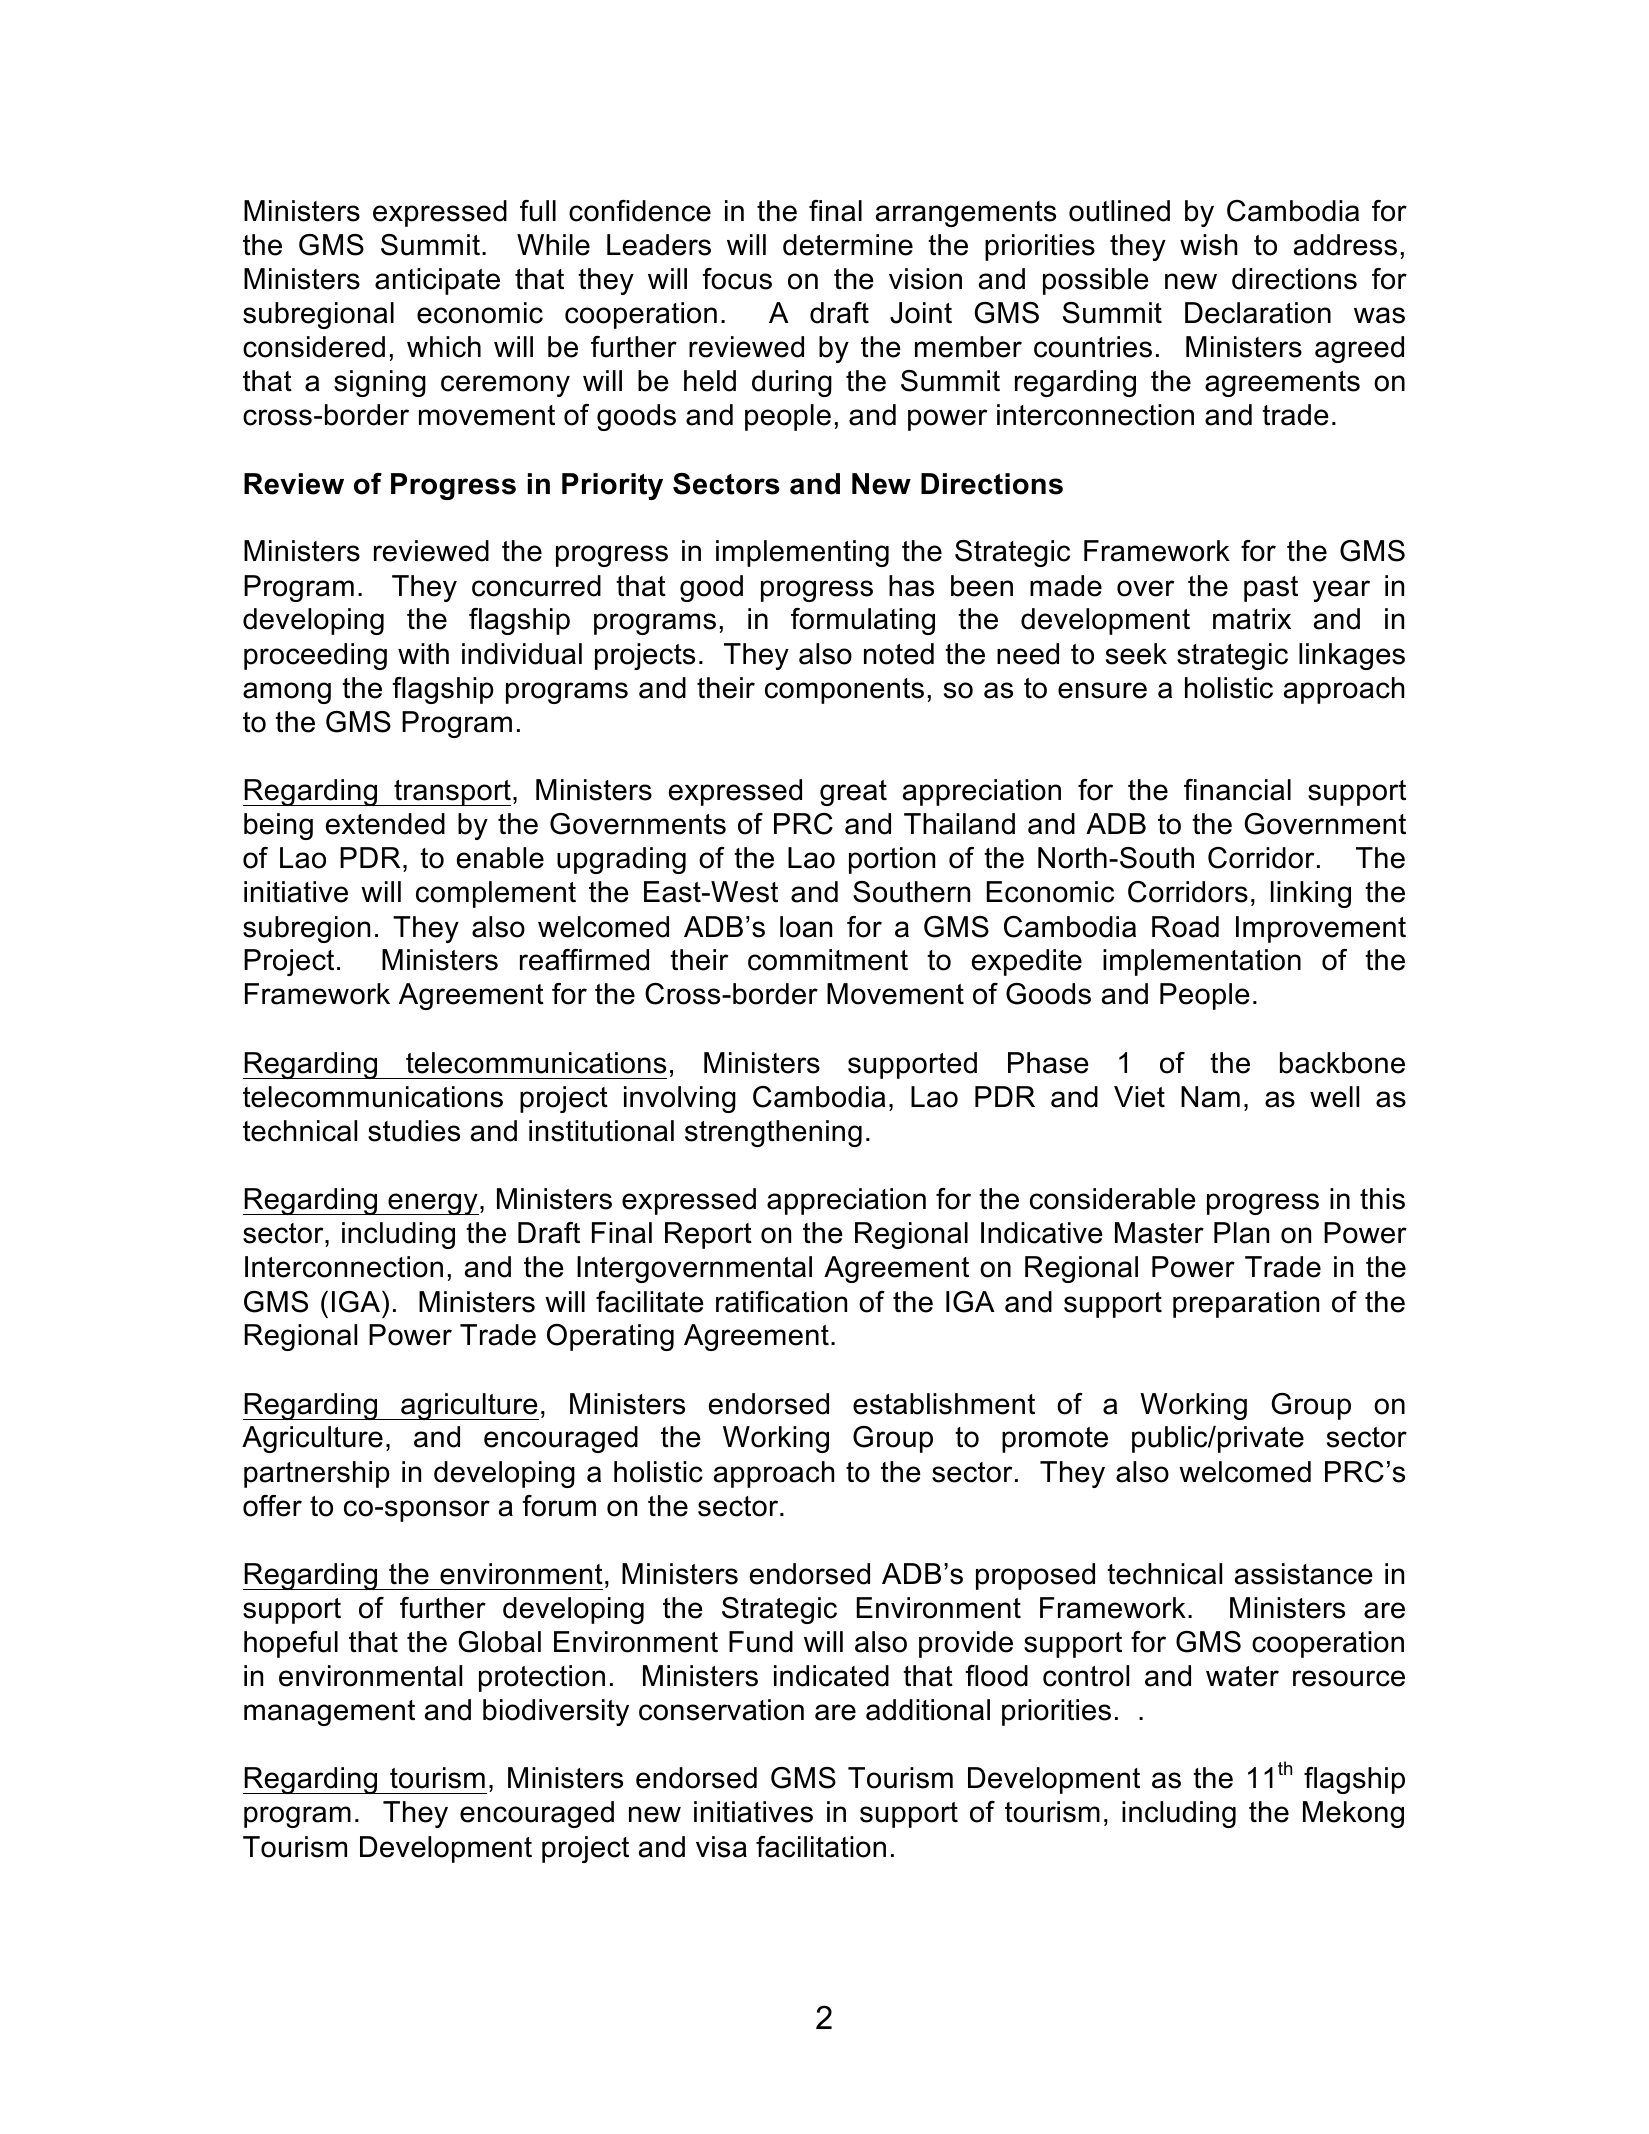 This screenshot has width=1649, height=2134. Describe the element at coordinates (828, 960) in the screenshot. I see `commitment` at that location.
